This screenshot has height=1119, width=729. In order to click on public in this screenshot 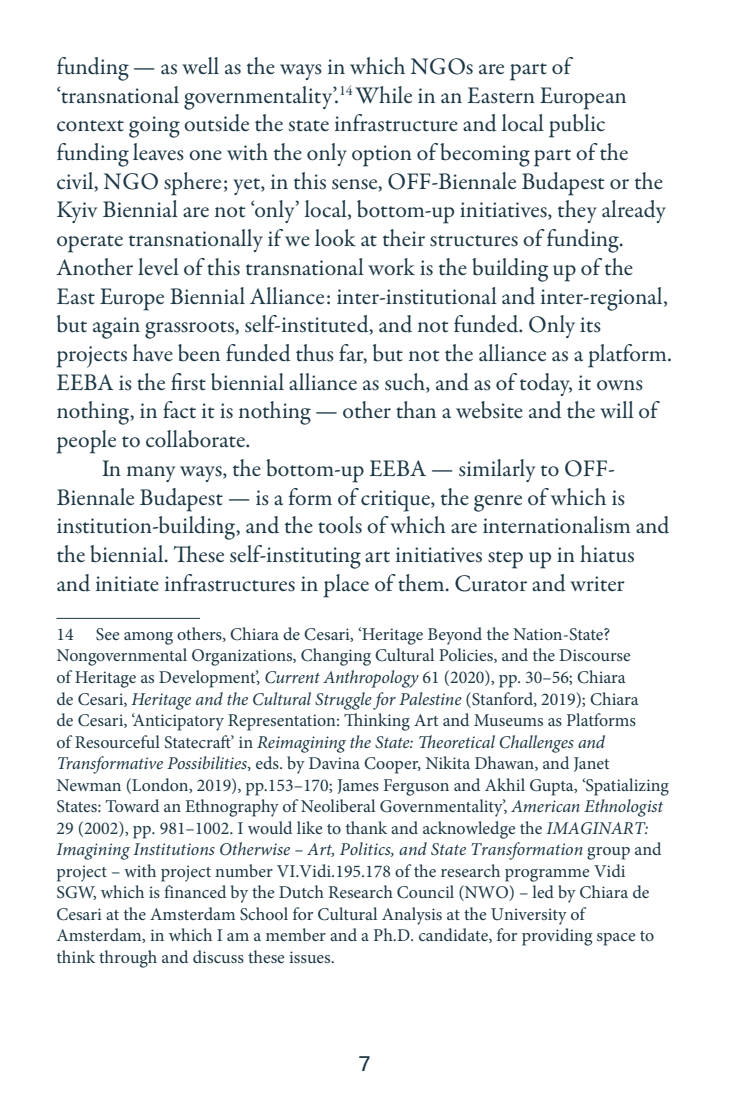, I will do `click(577, 126)`.
